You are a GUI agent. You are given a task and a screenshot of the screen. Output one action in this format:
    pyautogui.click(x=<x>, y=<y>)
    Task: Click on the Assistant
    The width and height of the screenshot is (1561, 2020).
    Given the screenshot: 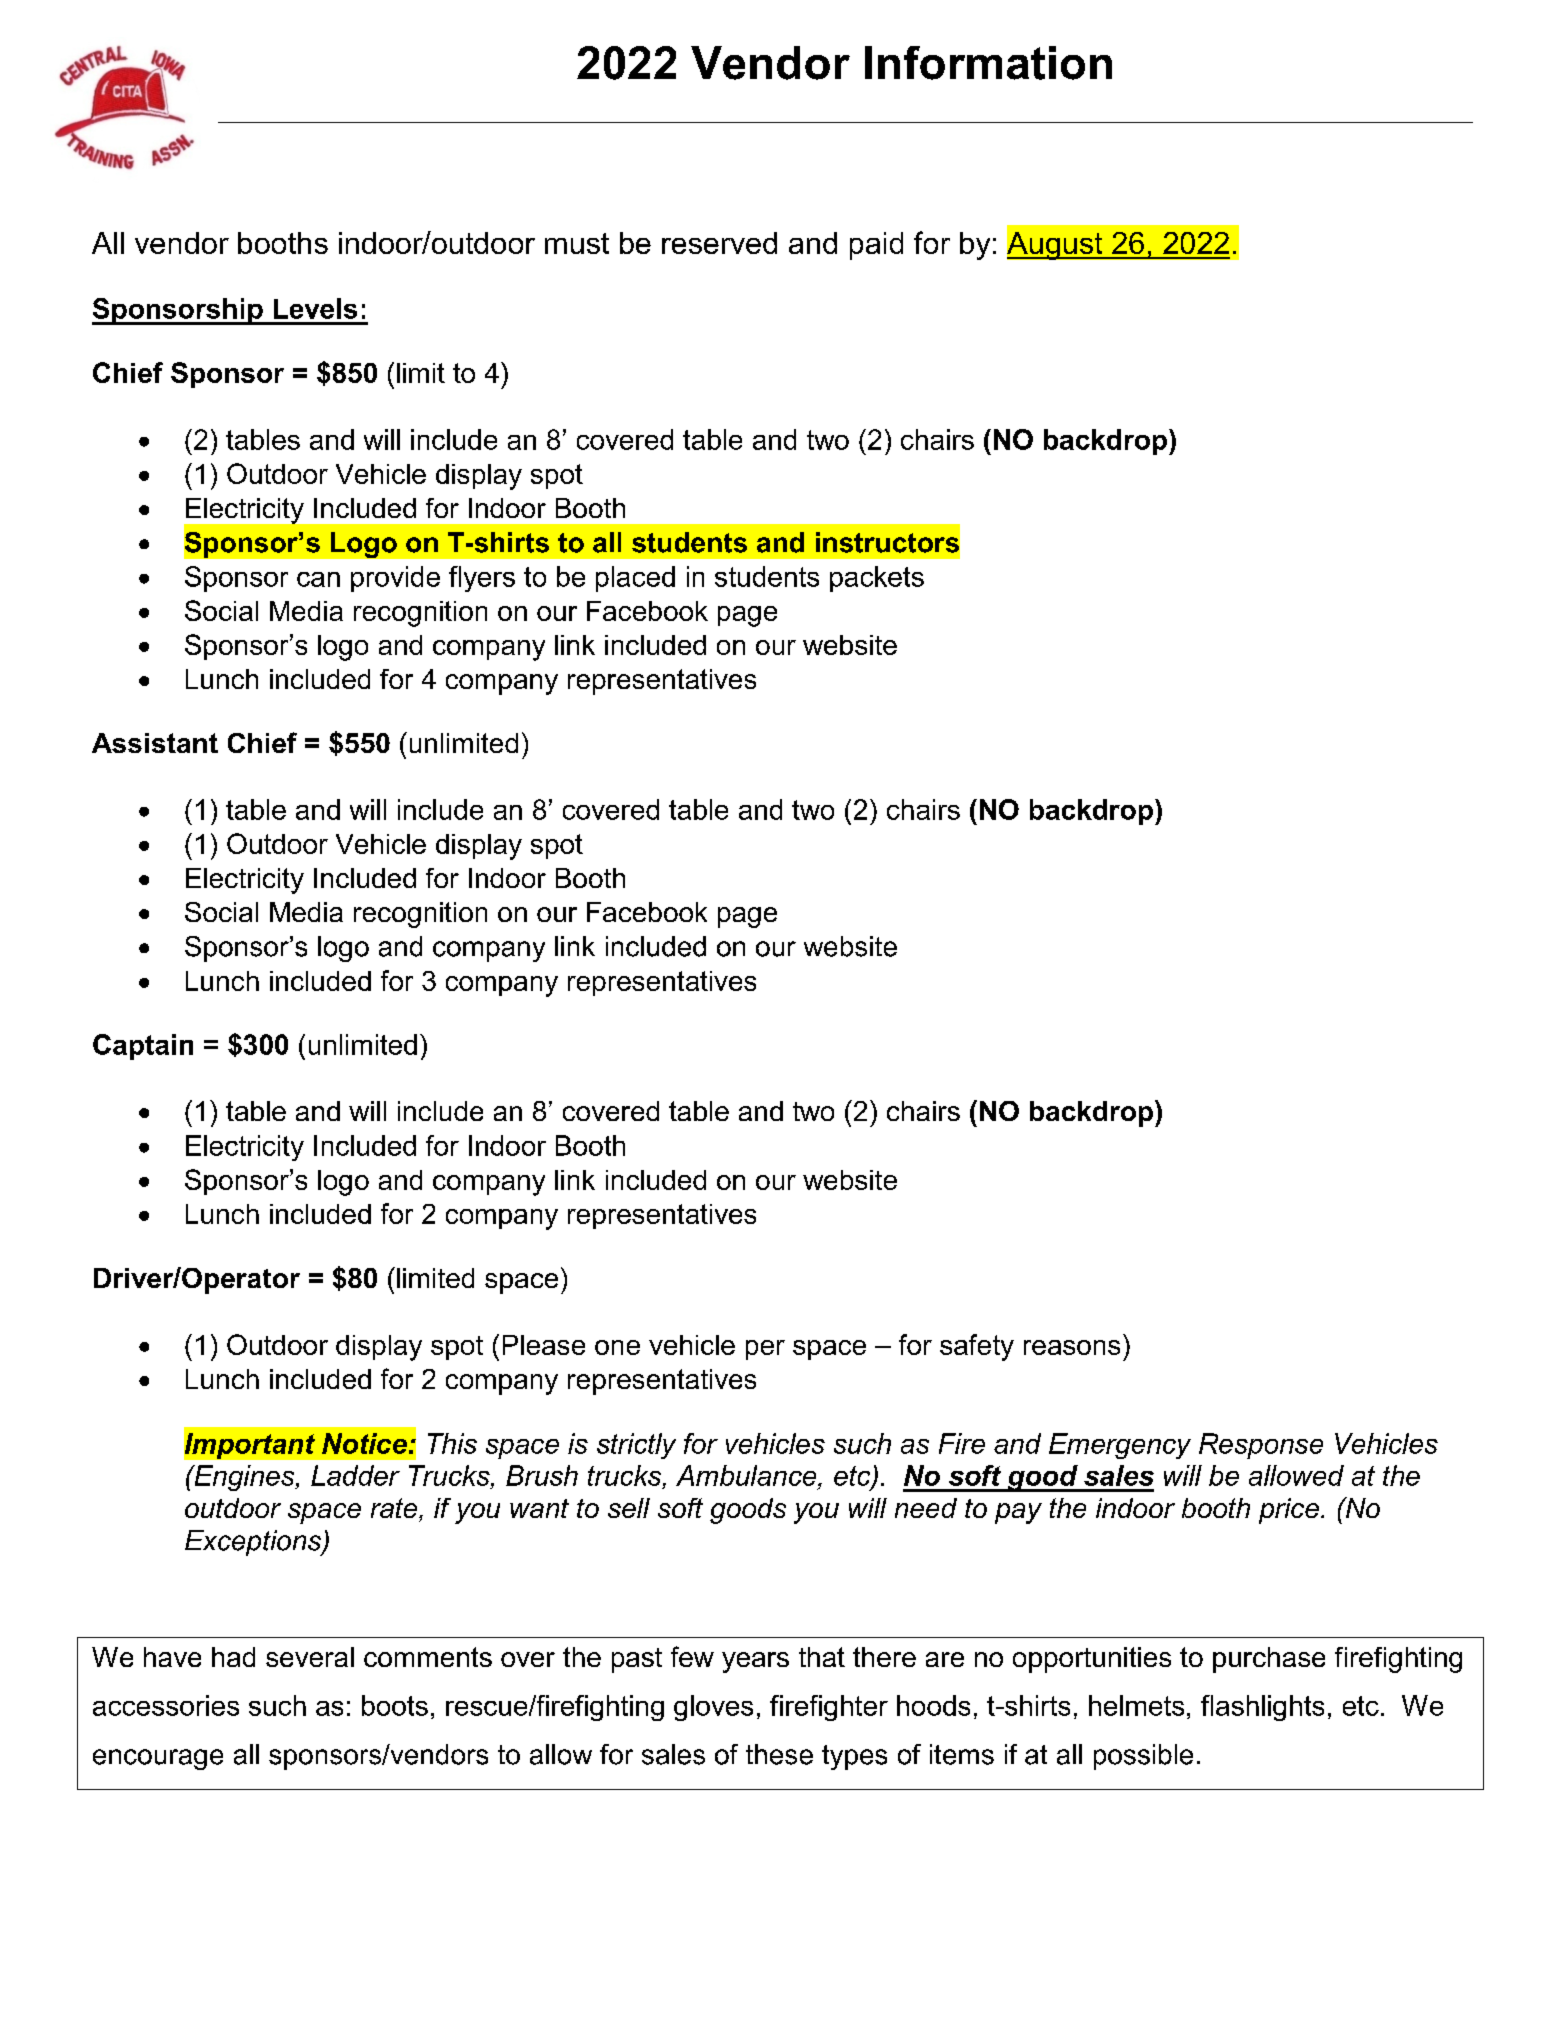 What is the action you would take?
    pyautogui.click(x=155, y=743)
